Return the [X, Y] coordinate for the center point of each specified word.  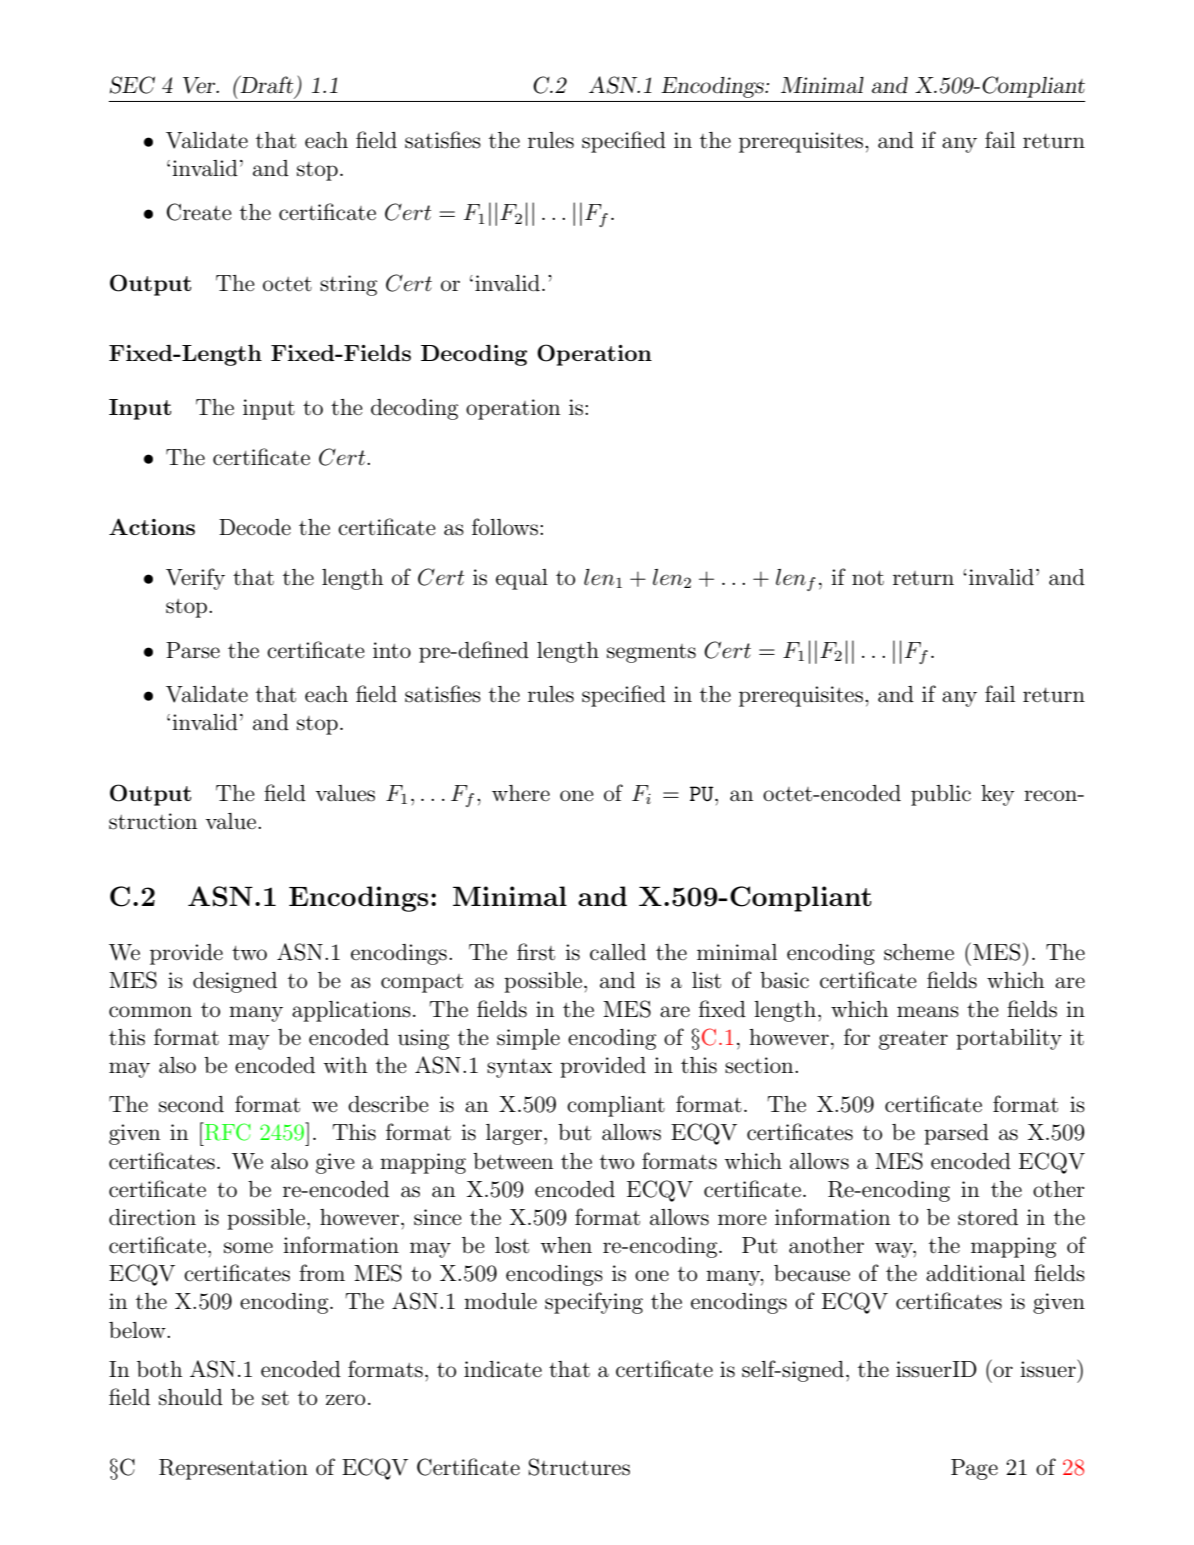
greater [913, 1040]
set [275, 1398]
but [574, 1132]
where [521, 793]
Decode [255, 527]
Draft [265, 84]
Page [974, 1469]
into [392, 650]
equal [522, 579]
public [941, 795]
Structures [579, 1467]
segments [651, 653]
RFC [227, 1131]
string [348, 285]
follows [506, 527]
